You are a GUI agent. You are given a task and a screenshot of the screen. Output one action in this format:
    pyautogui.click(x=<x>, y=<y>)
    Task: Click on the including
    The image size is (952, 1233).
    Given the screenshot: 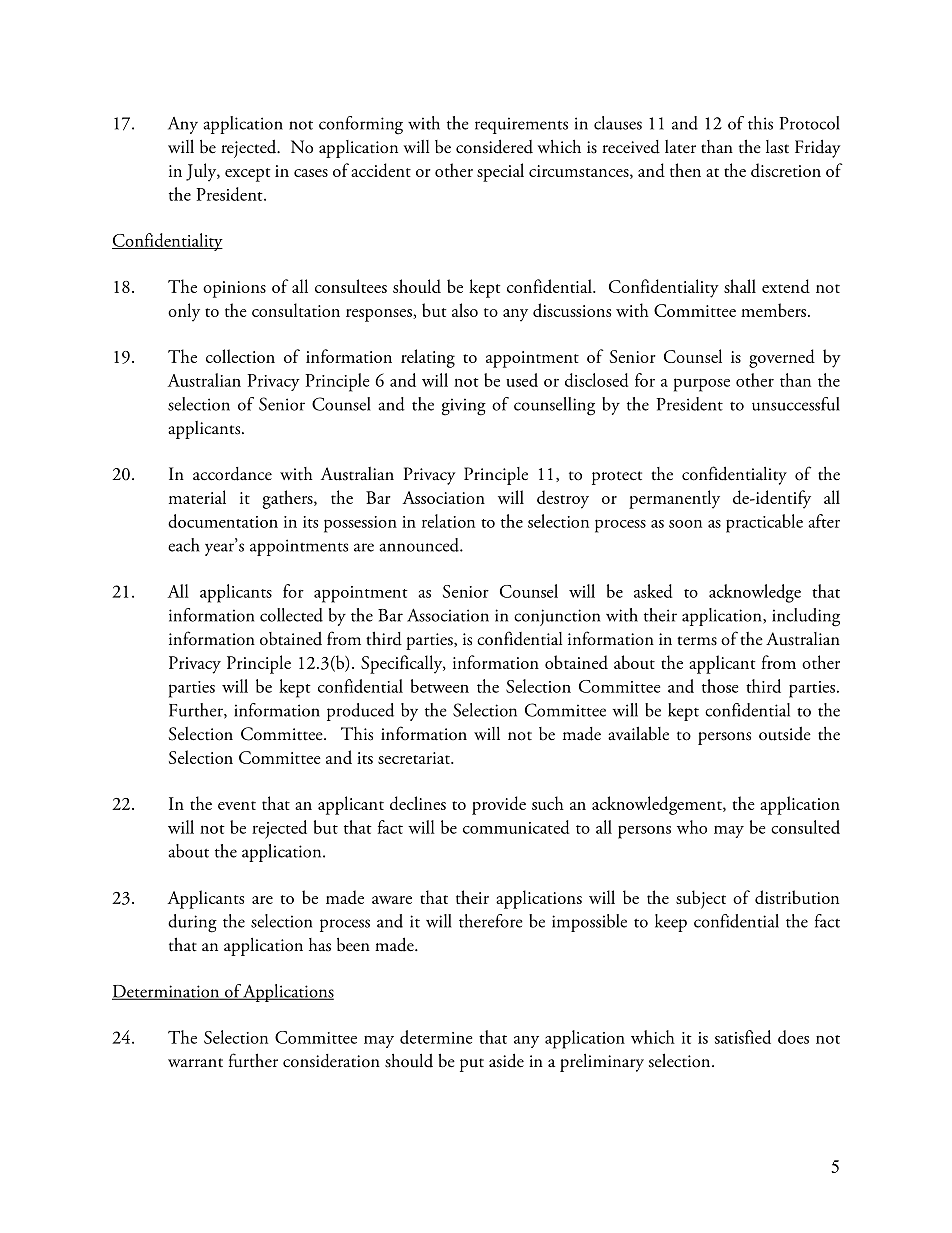 What is the action you would take?
    pyautogui.click(x=806, y=617)
